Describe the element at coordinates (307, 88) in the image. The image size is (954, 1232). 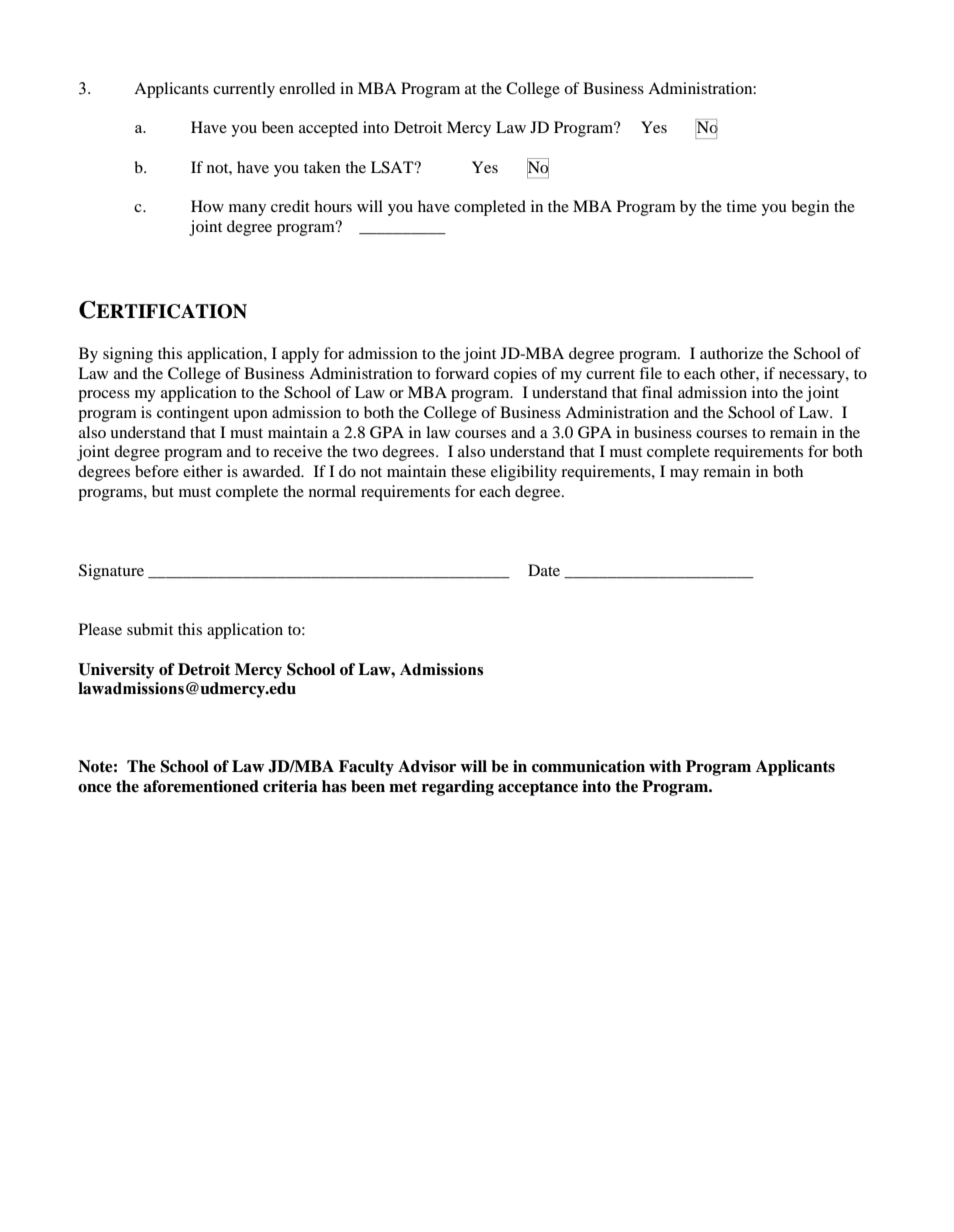
I see `enrolled` at that location.
